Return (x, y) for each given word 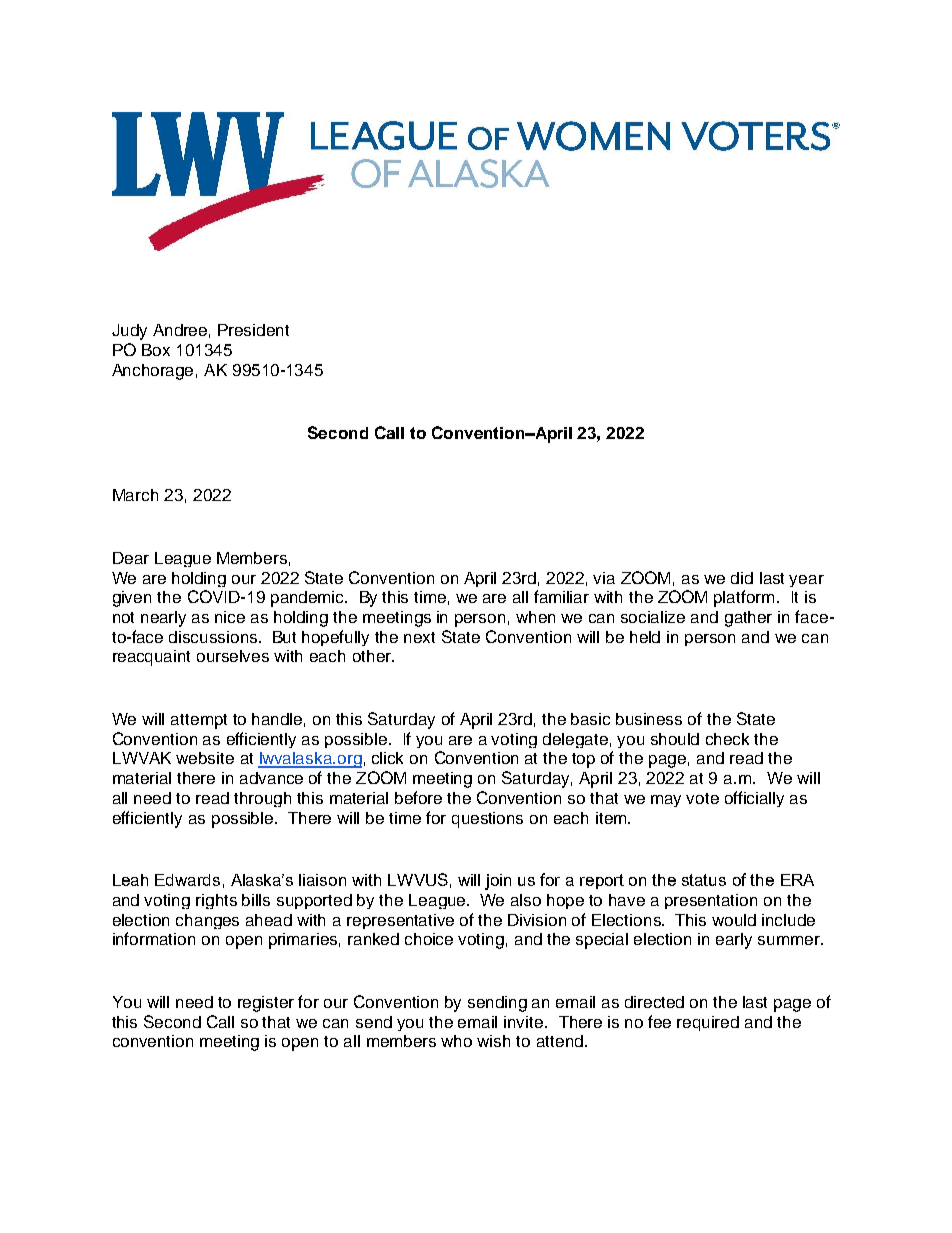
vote (702, 798)
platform (744, 598)
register (266, 1004)
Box (156, 350)
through (262, 799)
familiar (561, 596)
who (456, 1041)
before (418, 797)
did (742, 578)
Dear (131, 558)
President (253, 330)
